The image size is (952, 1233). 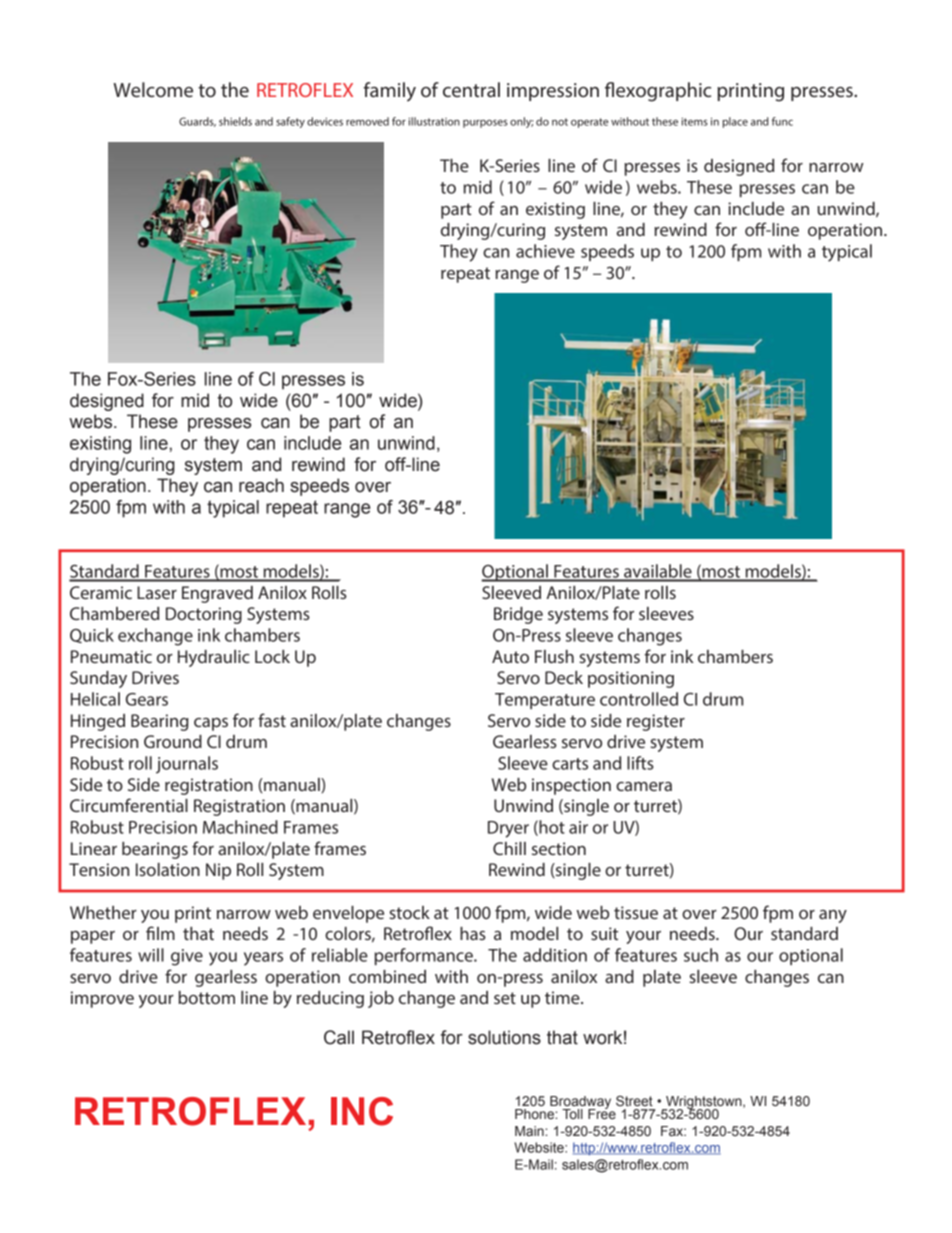 What do you see at coordinates (168, 869) in the screenshot?
I see `Isolation` at bounding box center [168, 869].
